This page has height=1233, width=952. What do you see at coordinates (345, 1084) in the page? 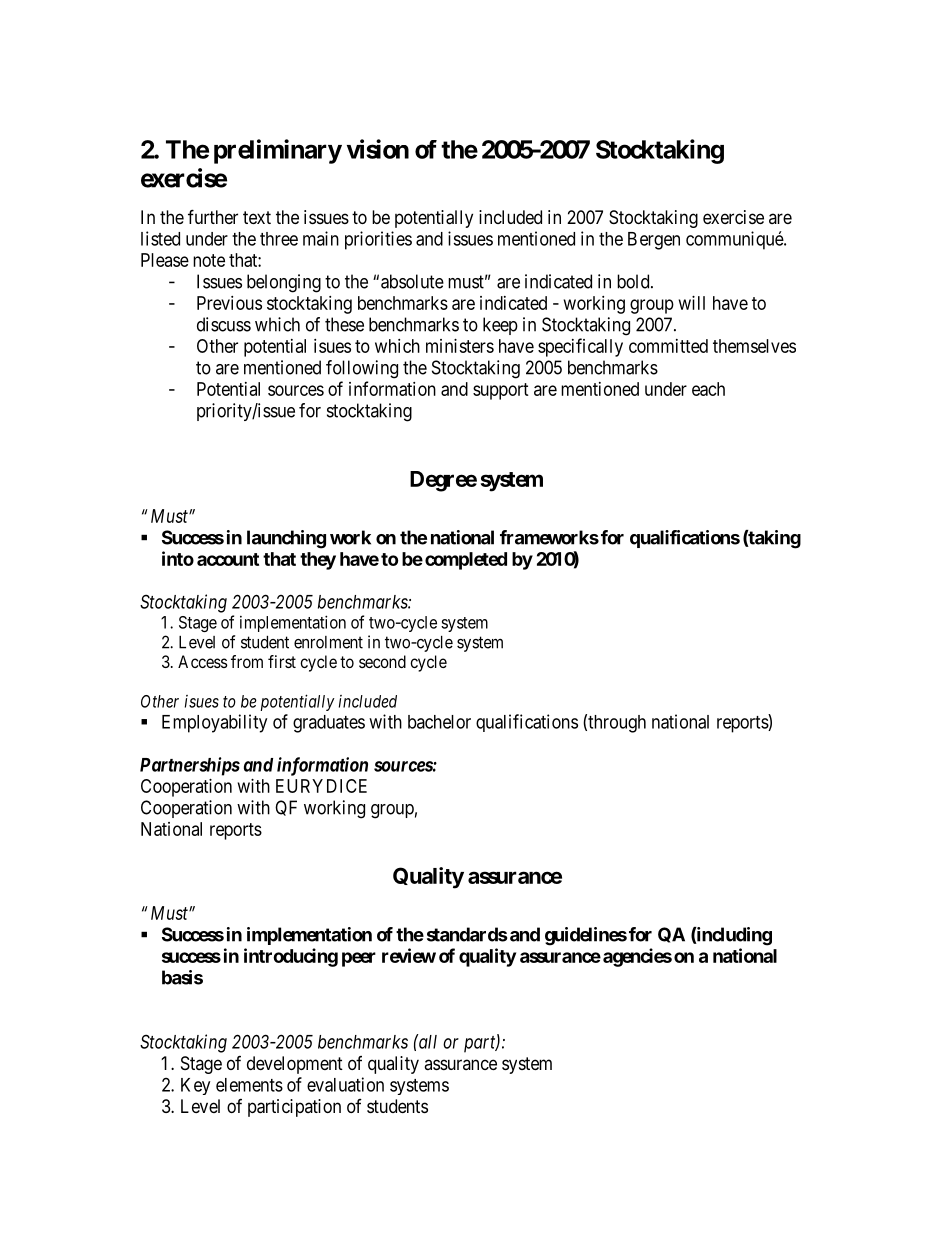
I see `evaluation` at bounding box center [345, 1084].
